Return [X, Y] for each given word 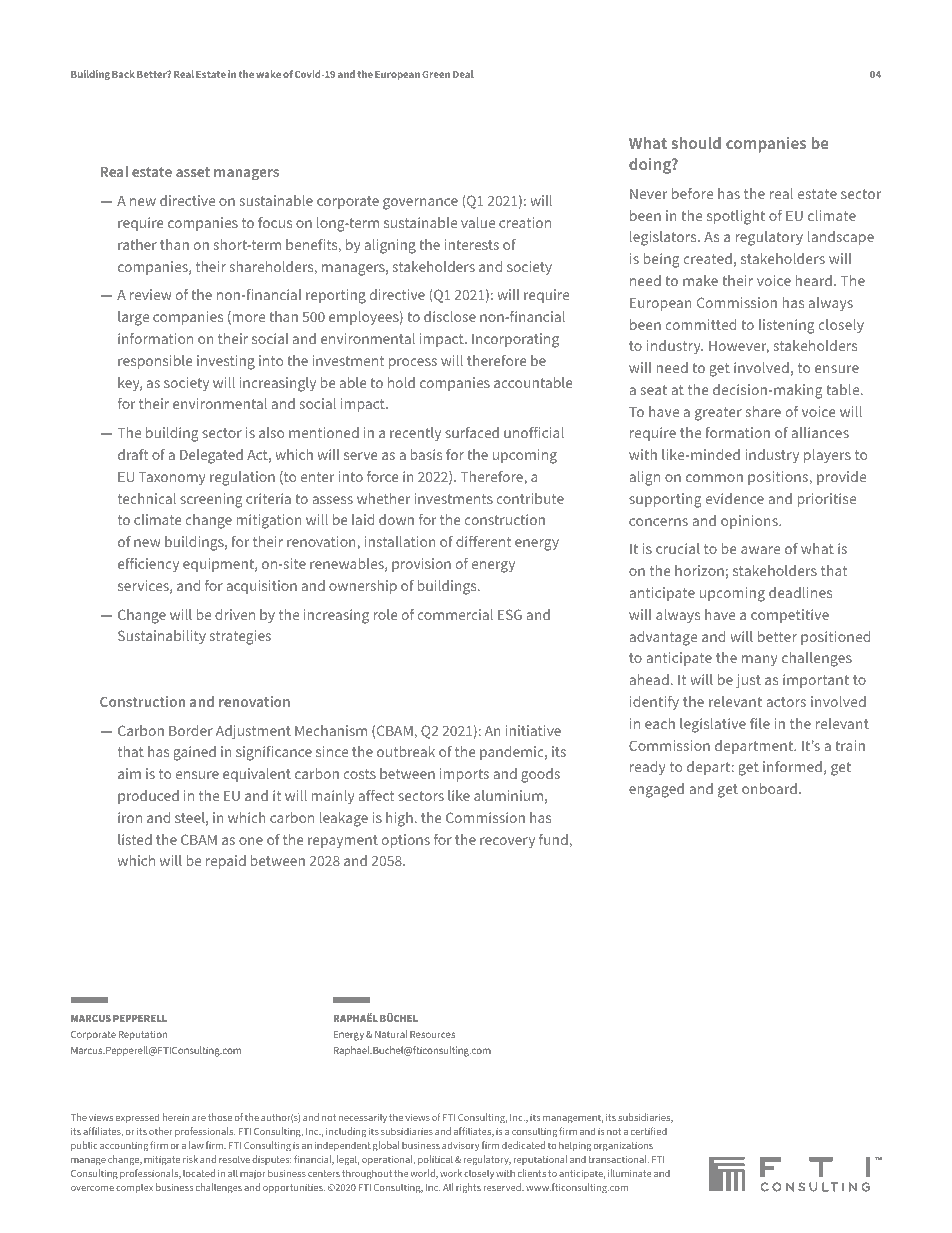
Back [123, 74]
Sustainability [162, 637]
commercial [455, 614]
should [696, 143]
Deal [463, 74]
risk [190, 1159]
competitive [790, 616]
